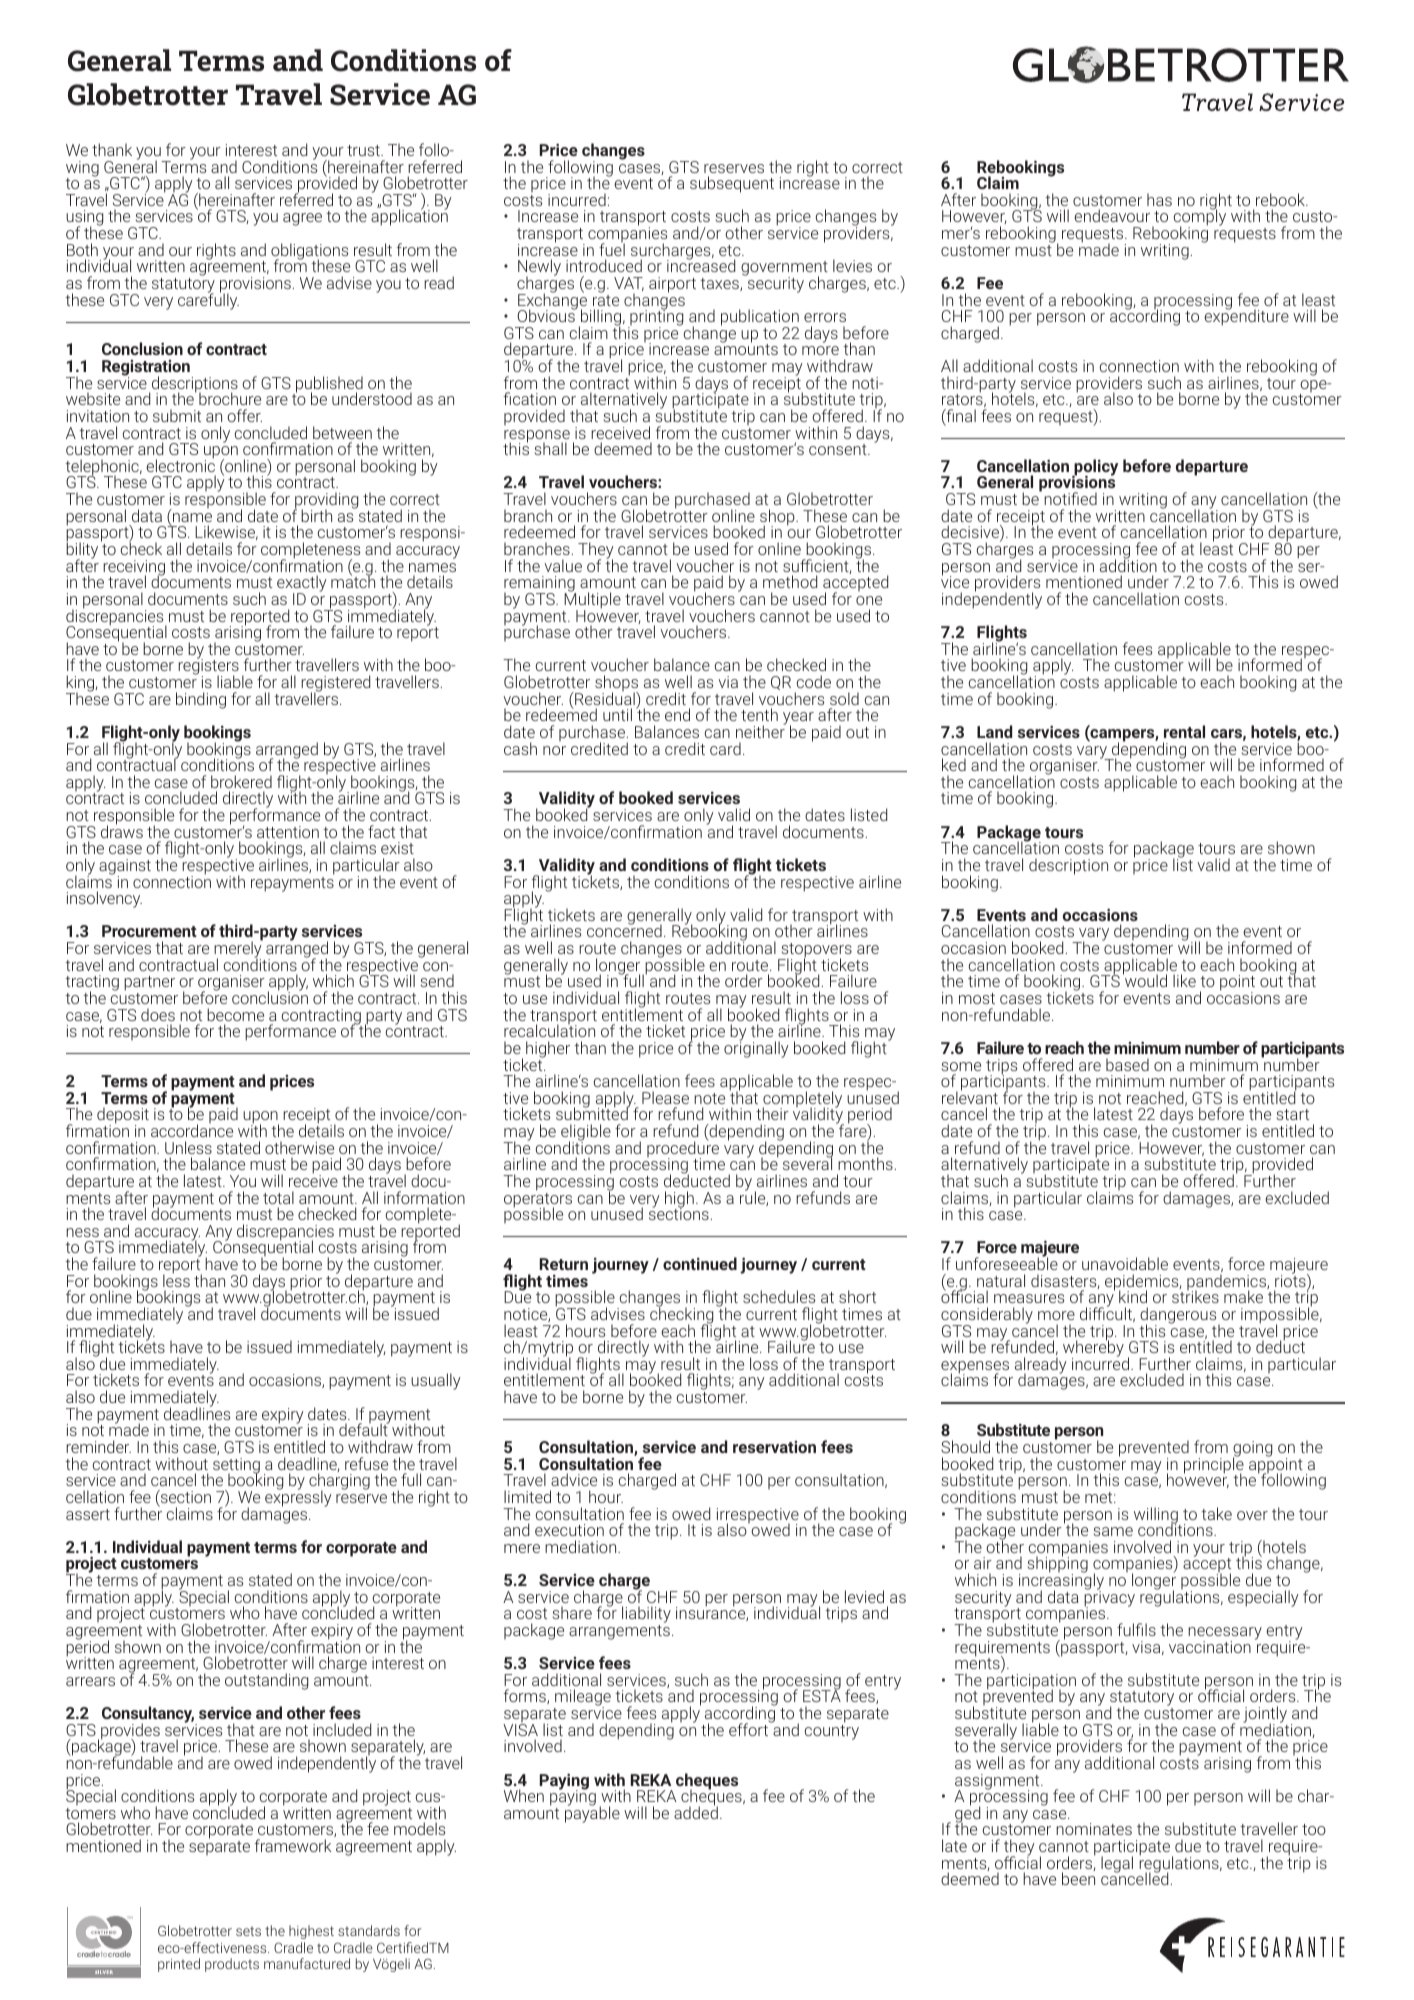 The width and height of the screenshot is (1414, 2000). What do you see at coordinates (1184, 731) in the screenshot?
I see `rental` at bounding box center [1184, 731].
